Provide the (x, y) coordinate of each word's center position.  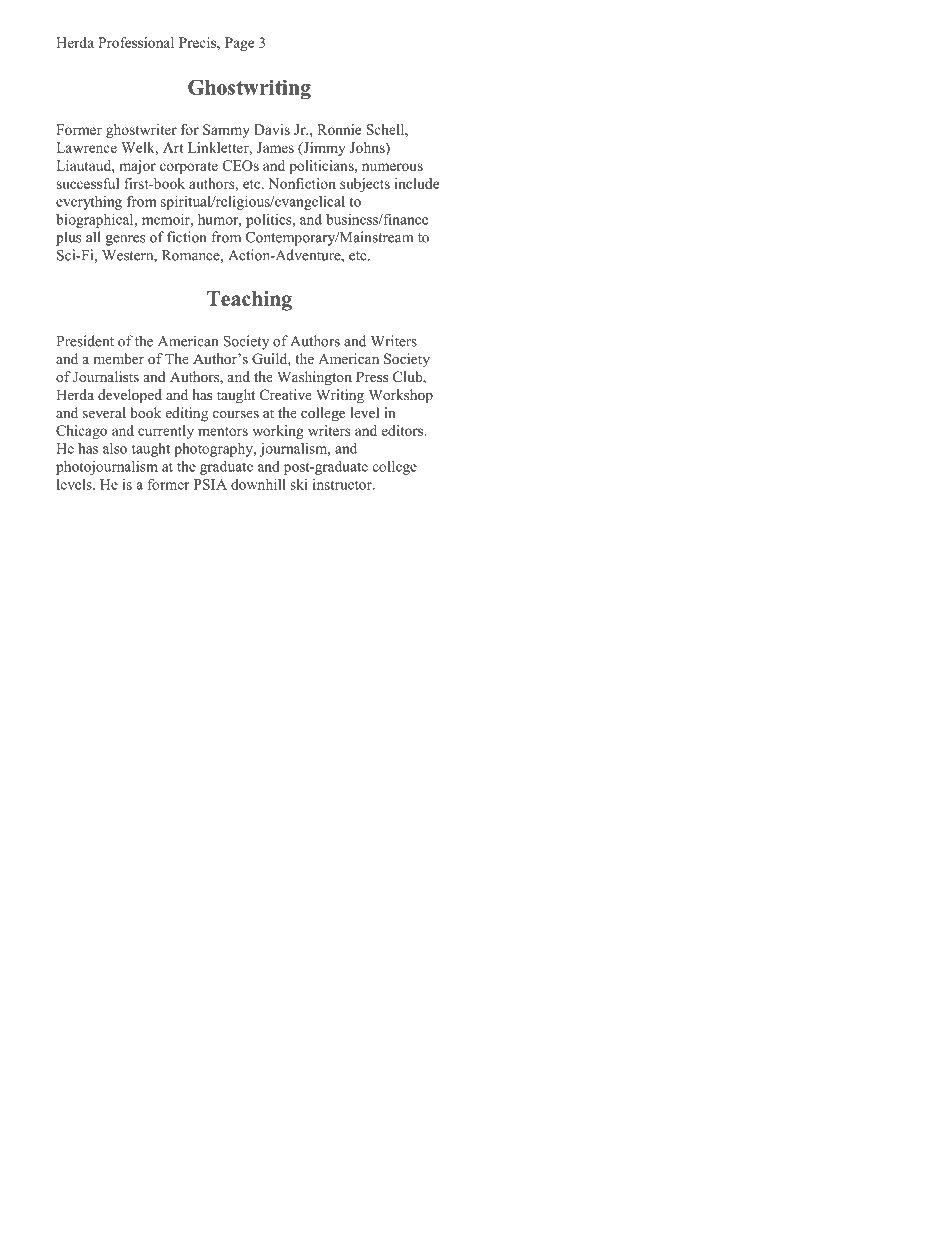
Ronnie (339, 129)
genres (125, 240)
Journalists (106, 377)
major (137, 167)
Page (239, 44)
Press (372, 376)
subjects (365, 185)
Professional (136, 42)
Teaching (249, 301)
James (275, 147)
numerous (392, 167)
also (115, 448)
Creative (286, 395)
